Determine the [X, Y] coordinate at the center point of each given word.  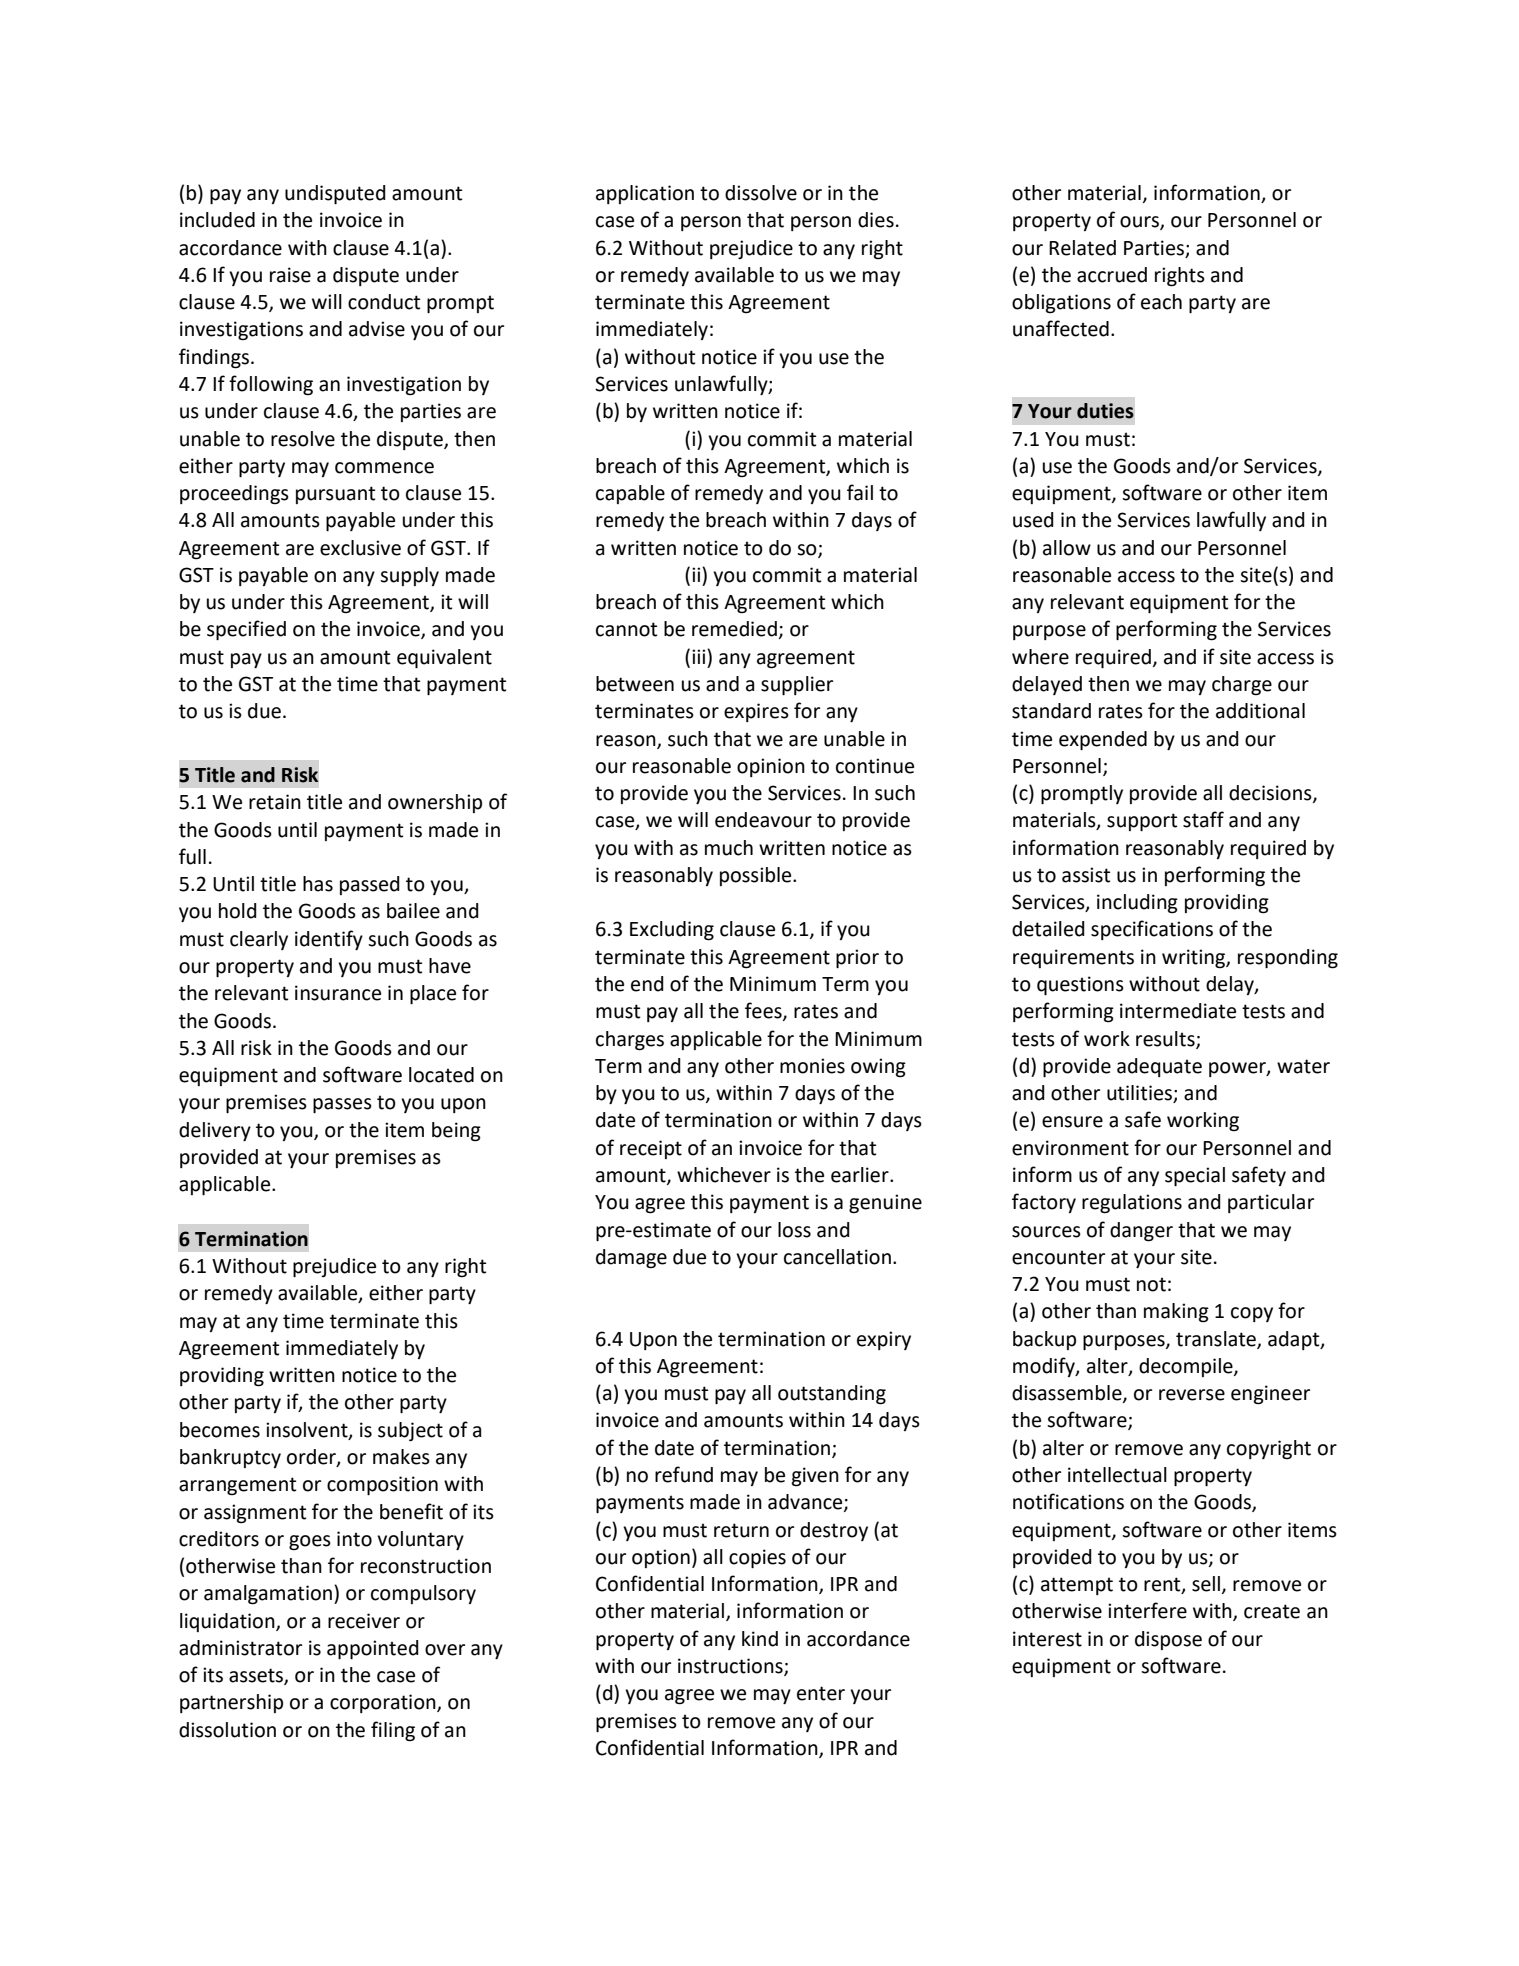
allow [1067, 548]
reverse [1192, 1395]
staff [1203, 819]
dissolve [761, 193]
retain [275, 802]
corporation [384, 1703]
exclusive [360, 548]
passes [342, 1105]
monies [812, 1066]
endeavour [763, 820]
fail [860, 492]
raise [290, 275]
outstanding [832, 1395]
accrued [1112, 275]
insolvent [308, 1430]
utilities [1140, 1094]
